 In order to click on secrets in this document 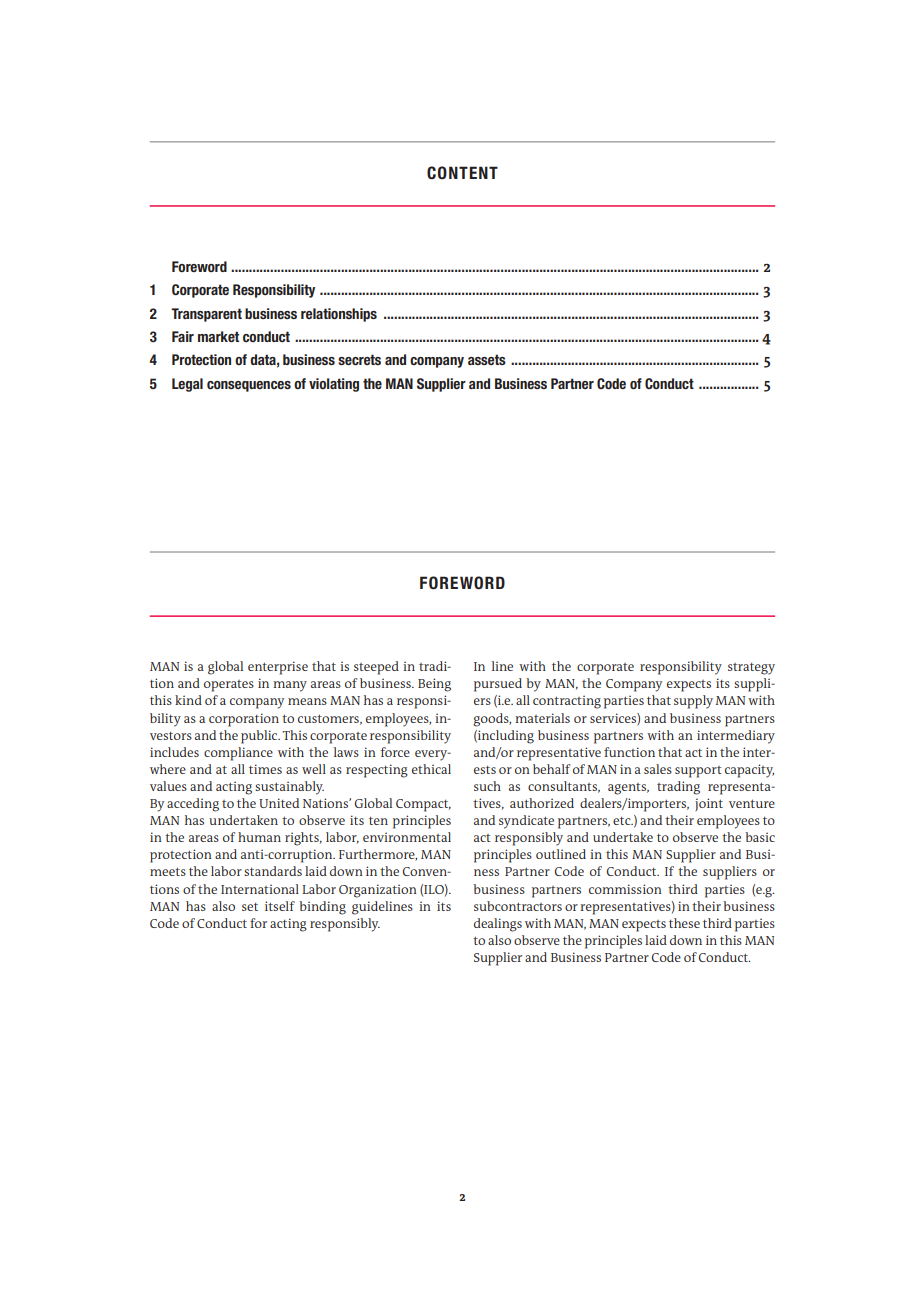, I will do `click(359, 359)`.
